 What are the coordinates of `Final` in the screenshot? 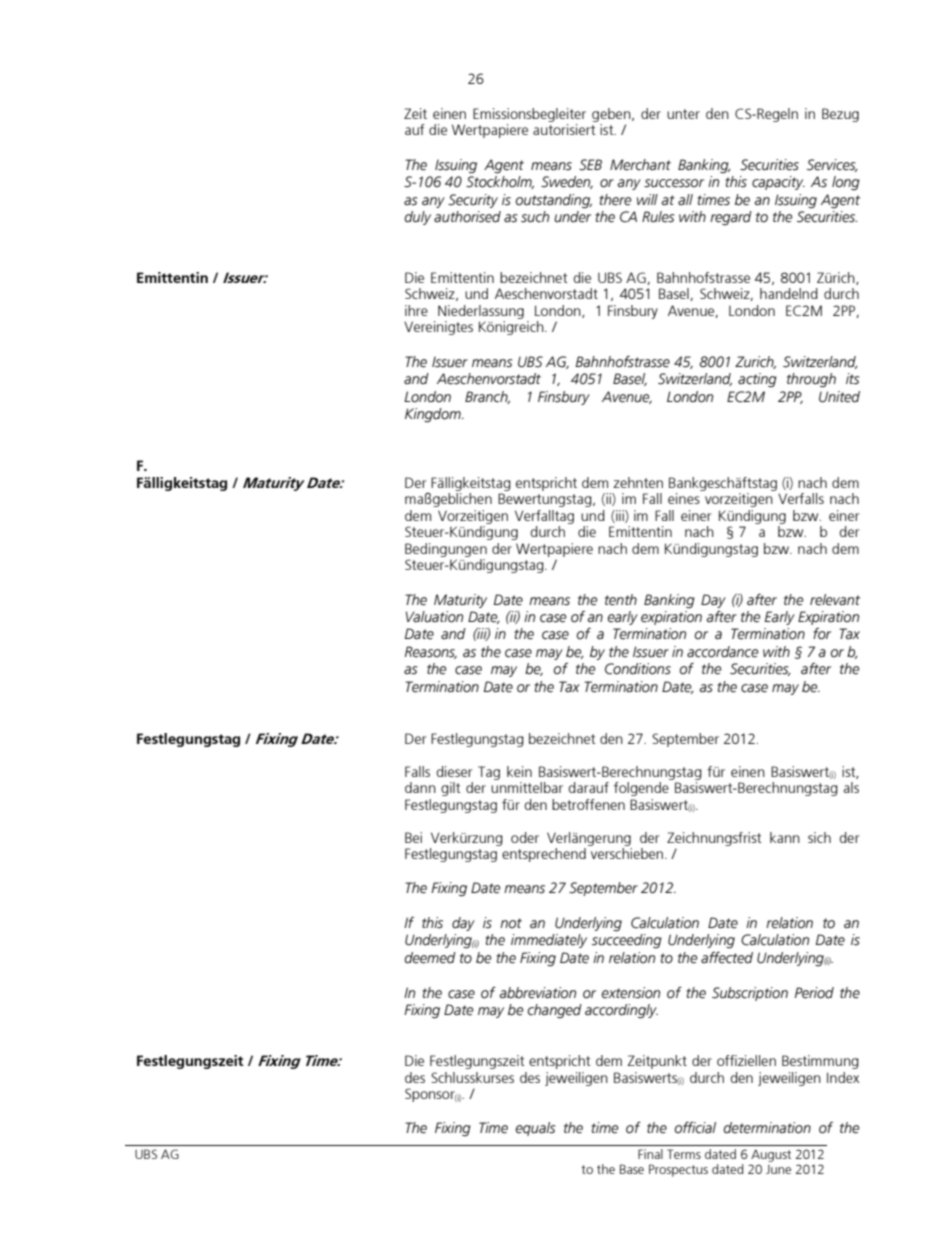 It's located at (650, 1154).
